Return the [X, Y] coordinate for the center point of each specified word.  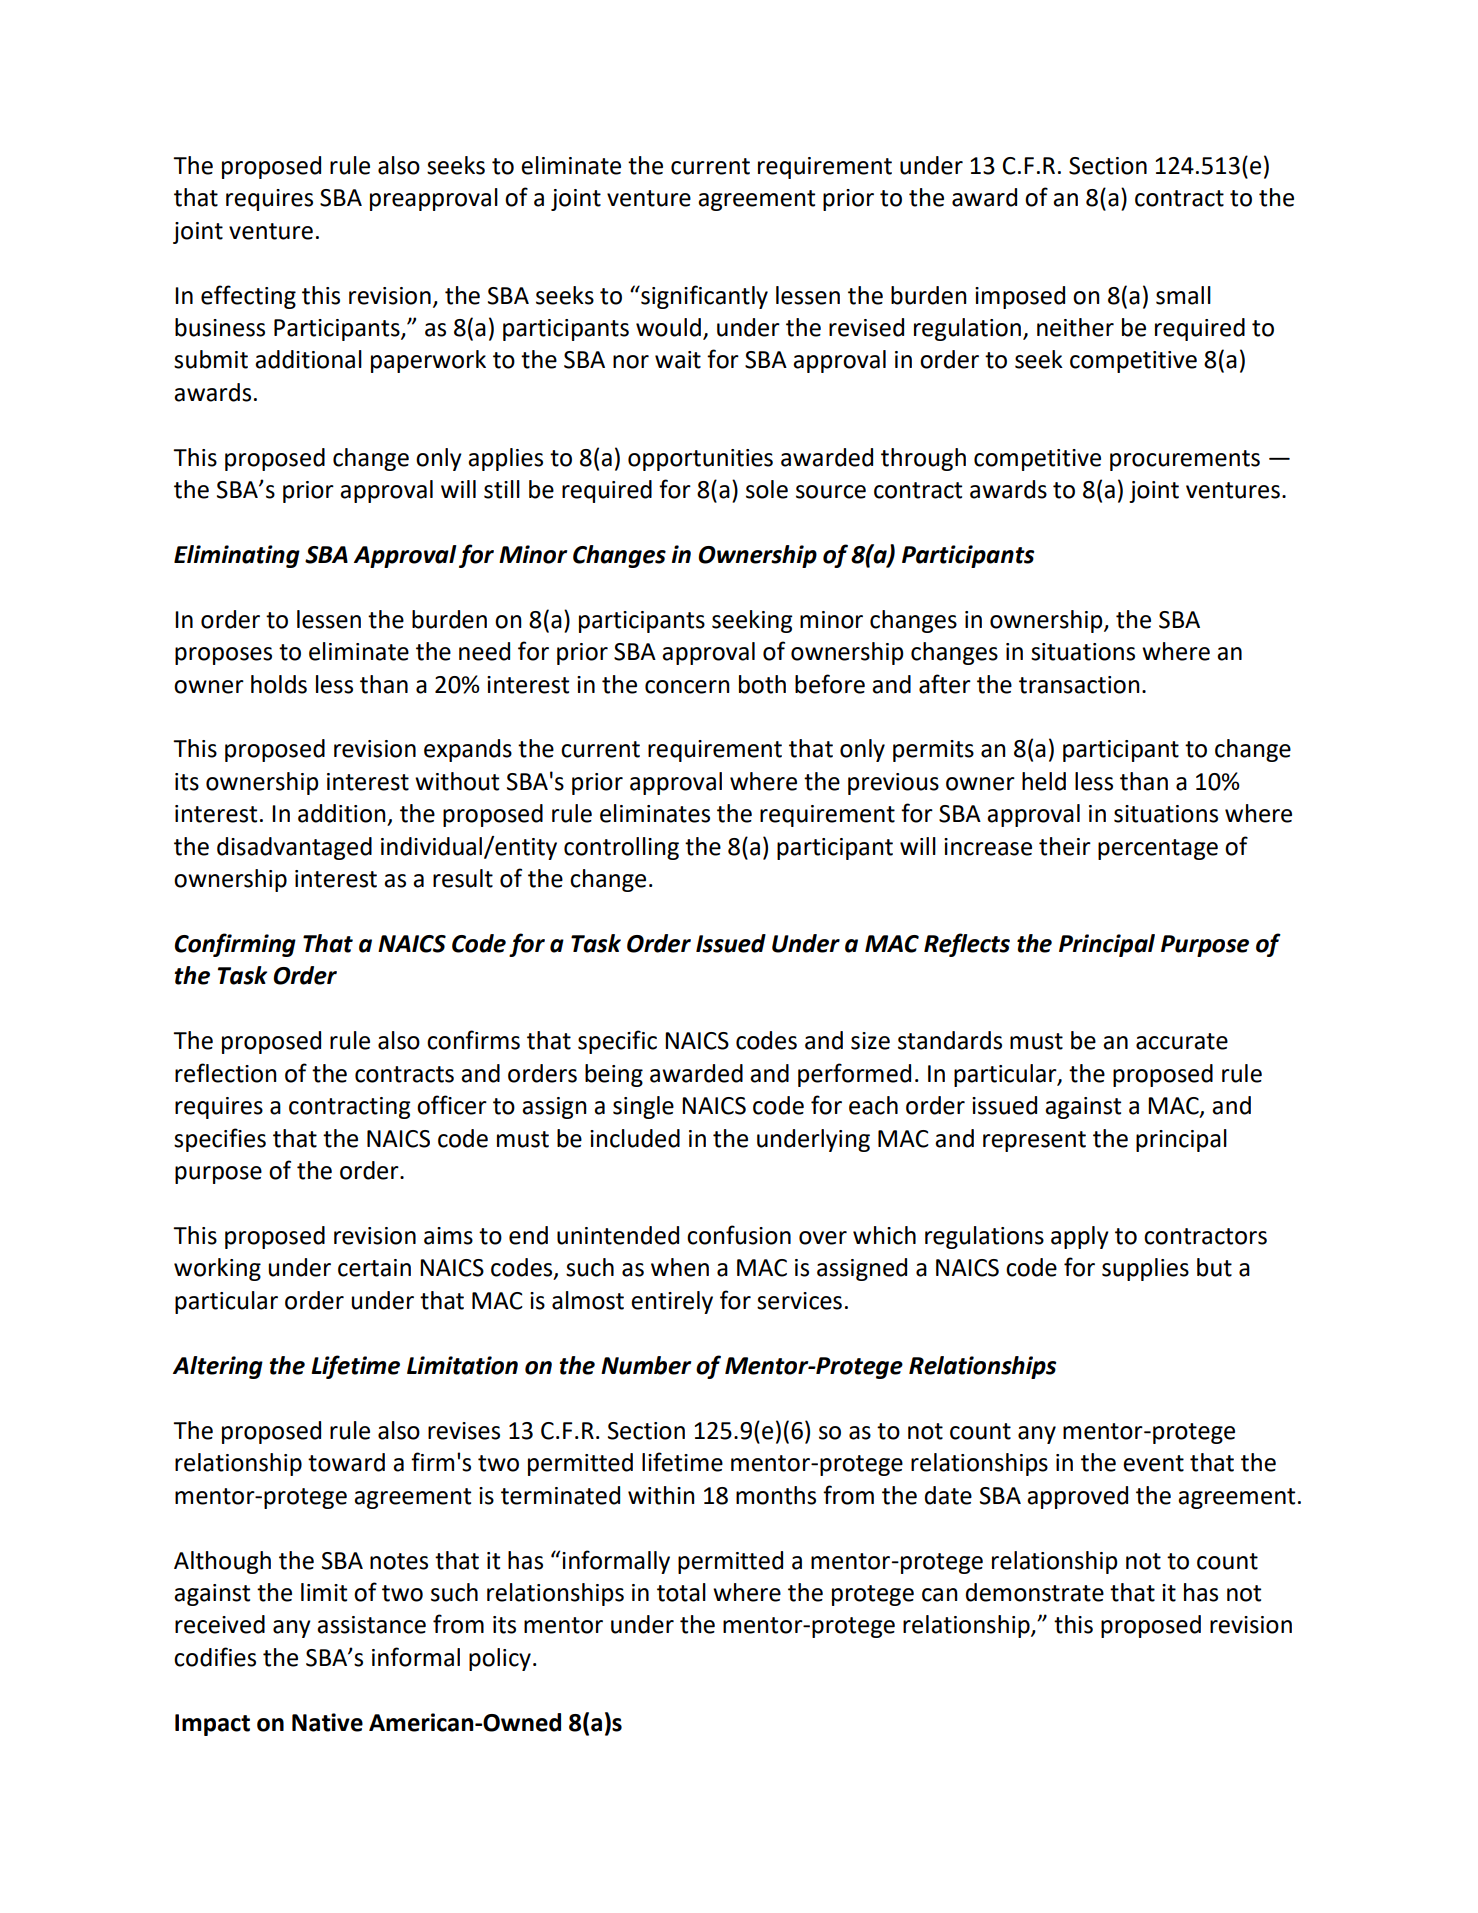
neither [1075, 327]
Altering [218, 1367]
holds [279, 684]
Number [646, 1365]
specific [617, 1042]
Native [327, 1722]
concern [687, 687]
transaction [1079, 685]
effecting [248, 297]
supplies [1145, 1269]
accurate [1182, 1041]
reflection [226, 1073]
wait [678, 360]
